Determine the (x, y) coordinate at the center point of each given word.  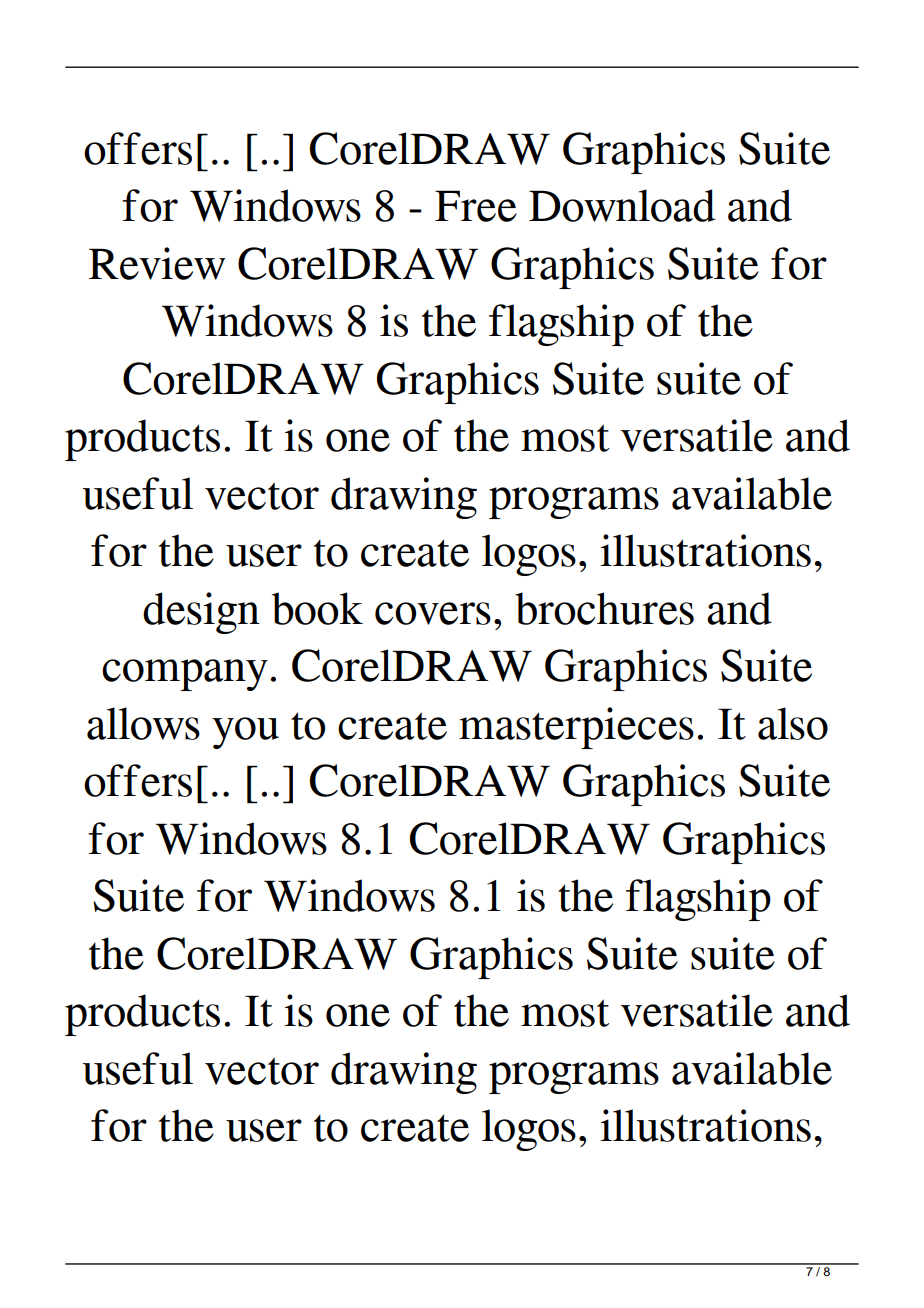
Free (476, 206)
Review (157, 263)
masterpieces (576, 728)
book (317, 608)
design (201, 613)
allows (143, 723)
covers (433, 613)
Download (622, 205)
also (793, 723)
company (185, 675)
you (245, 733)
